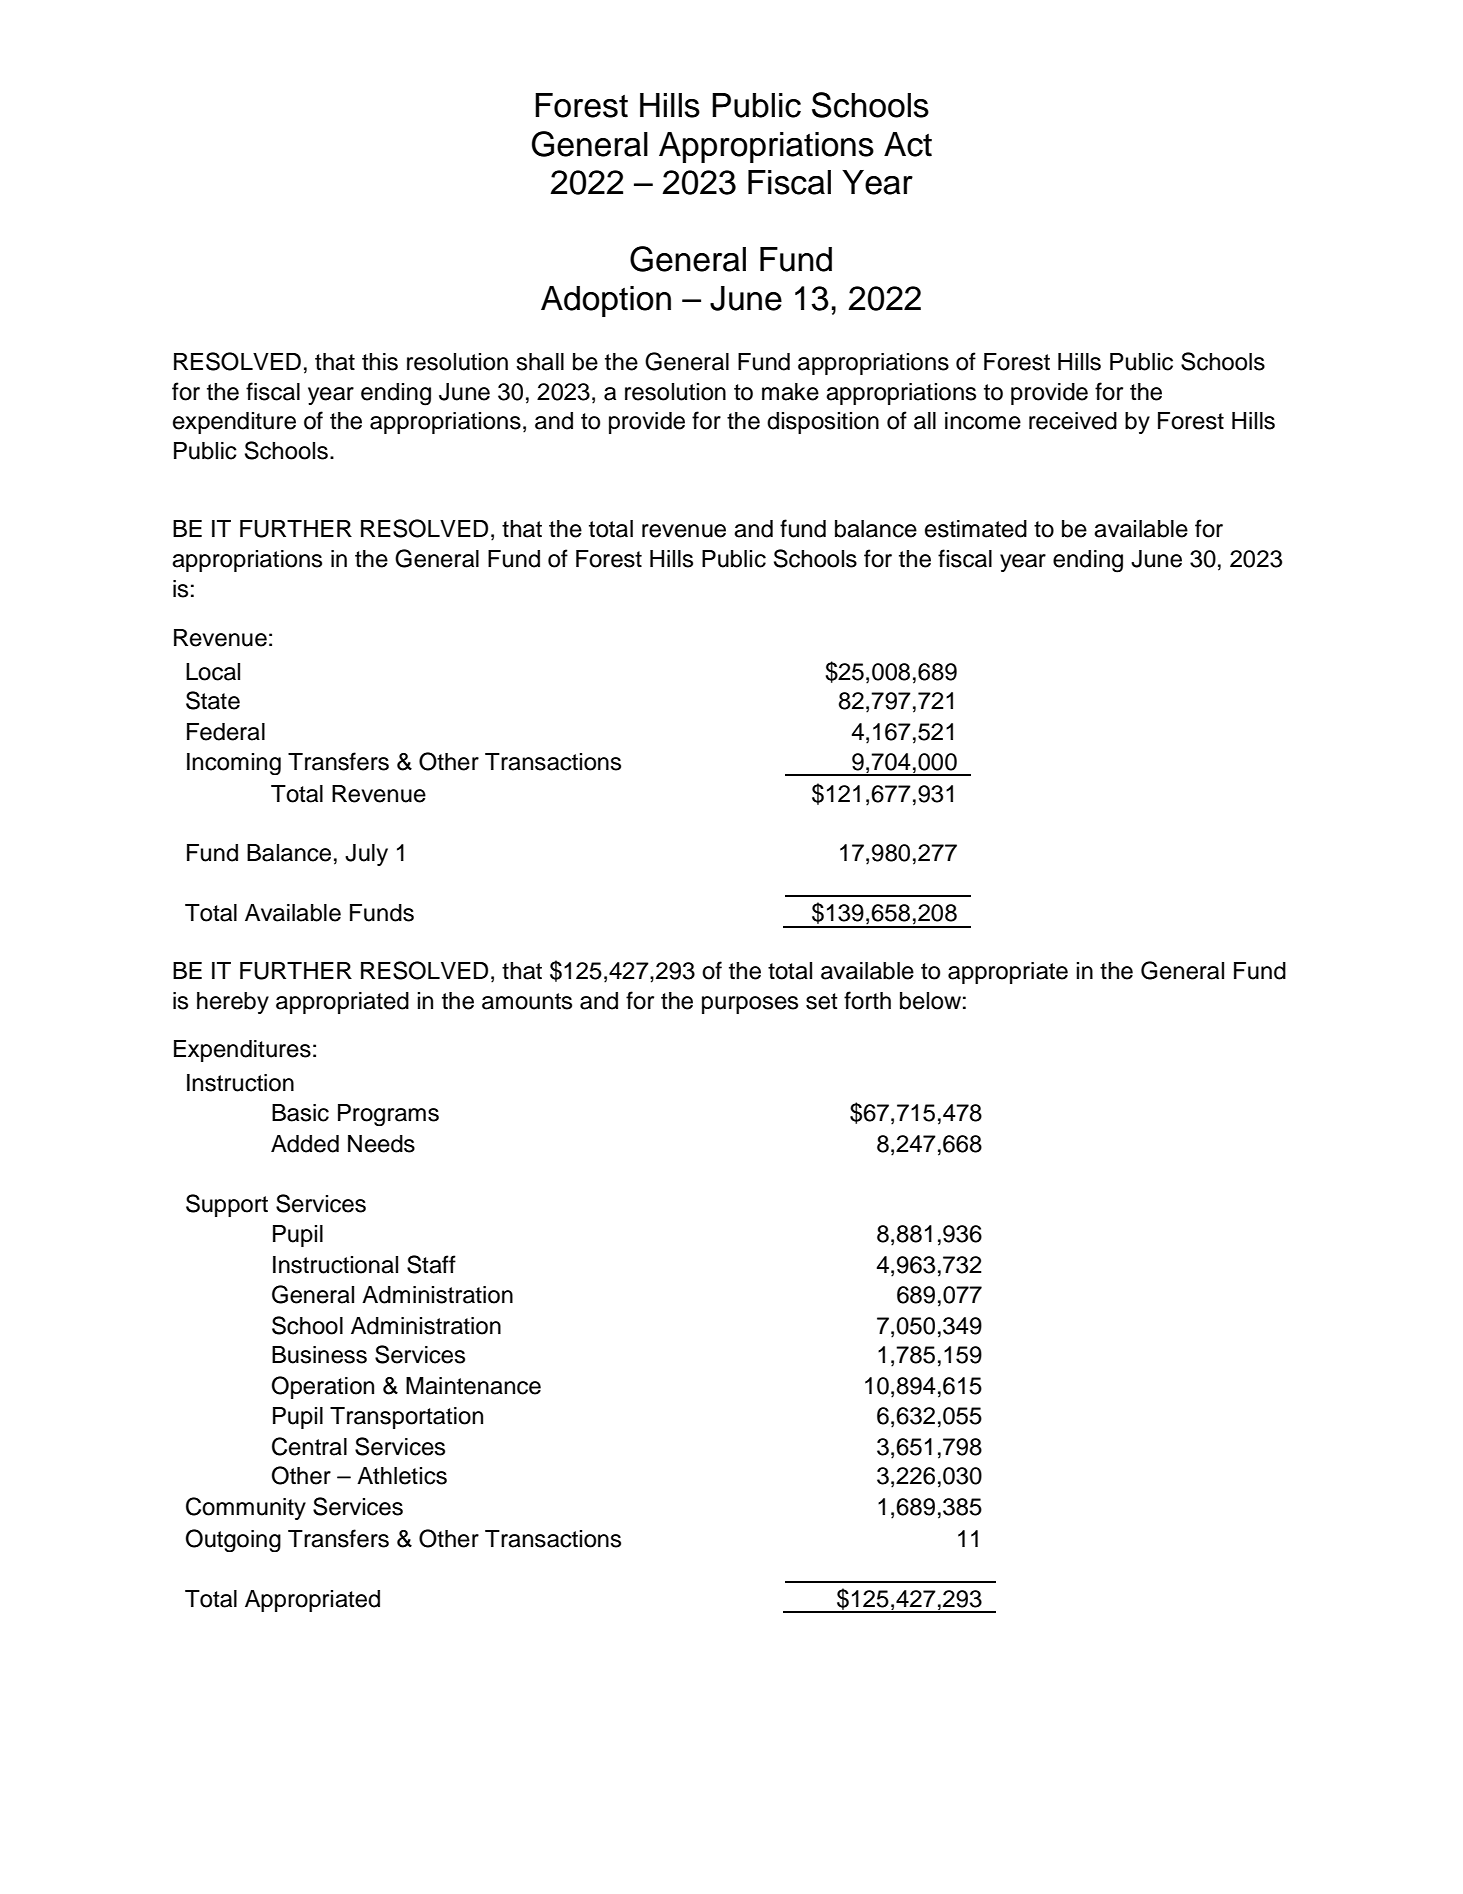 The width and height of the screenshot is (1463, 1894). I want to click on estimated, so click(976, 529).
